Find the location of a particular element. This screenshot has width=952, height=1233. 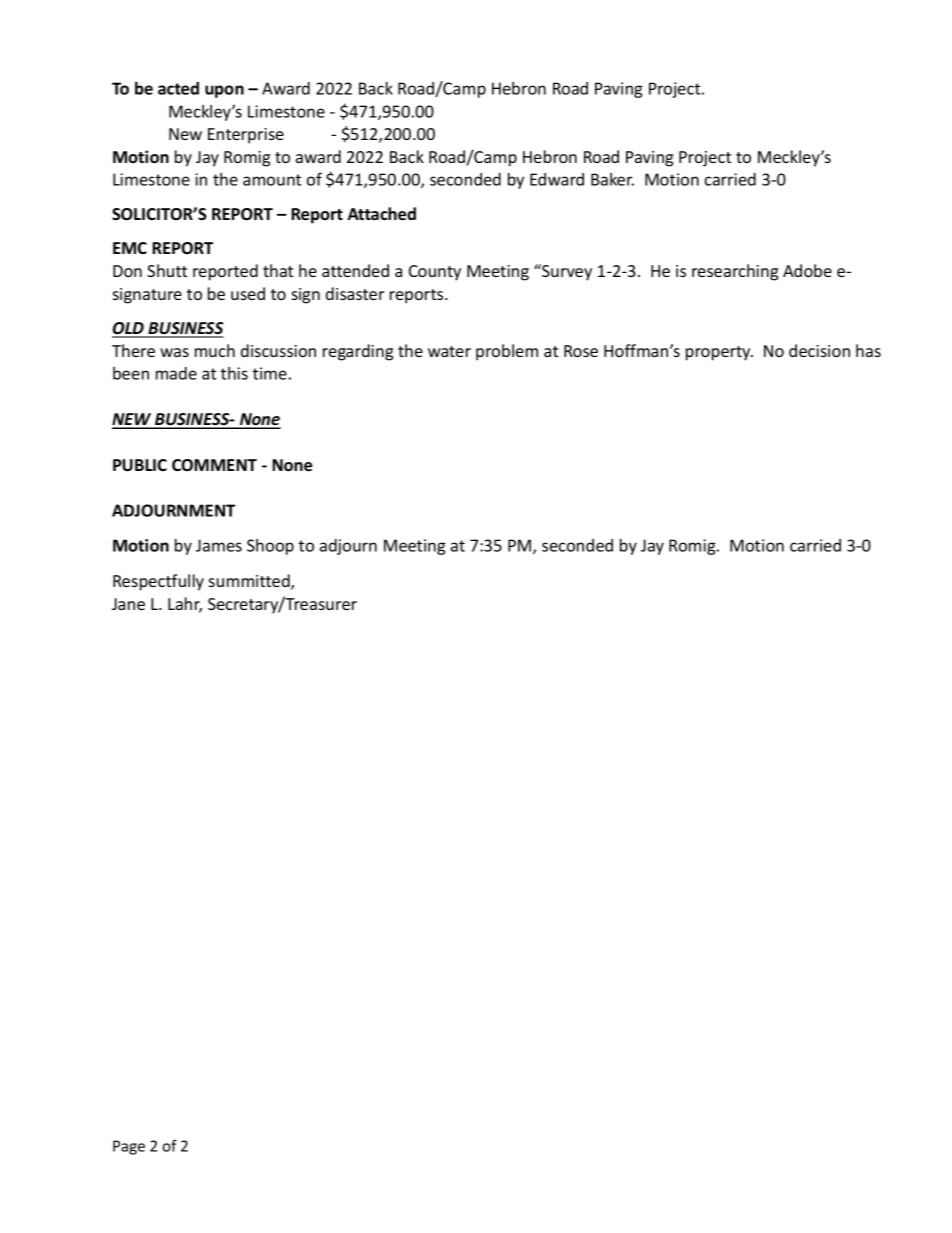

James is located at coordinates (219, 545).
